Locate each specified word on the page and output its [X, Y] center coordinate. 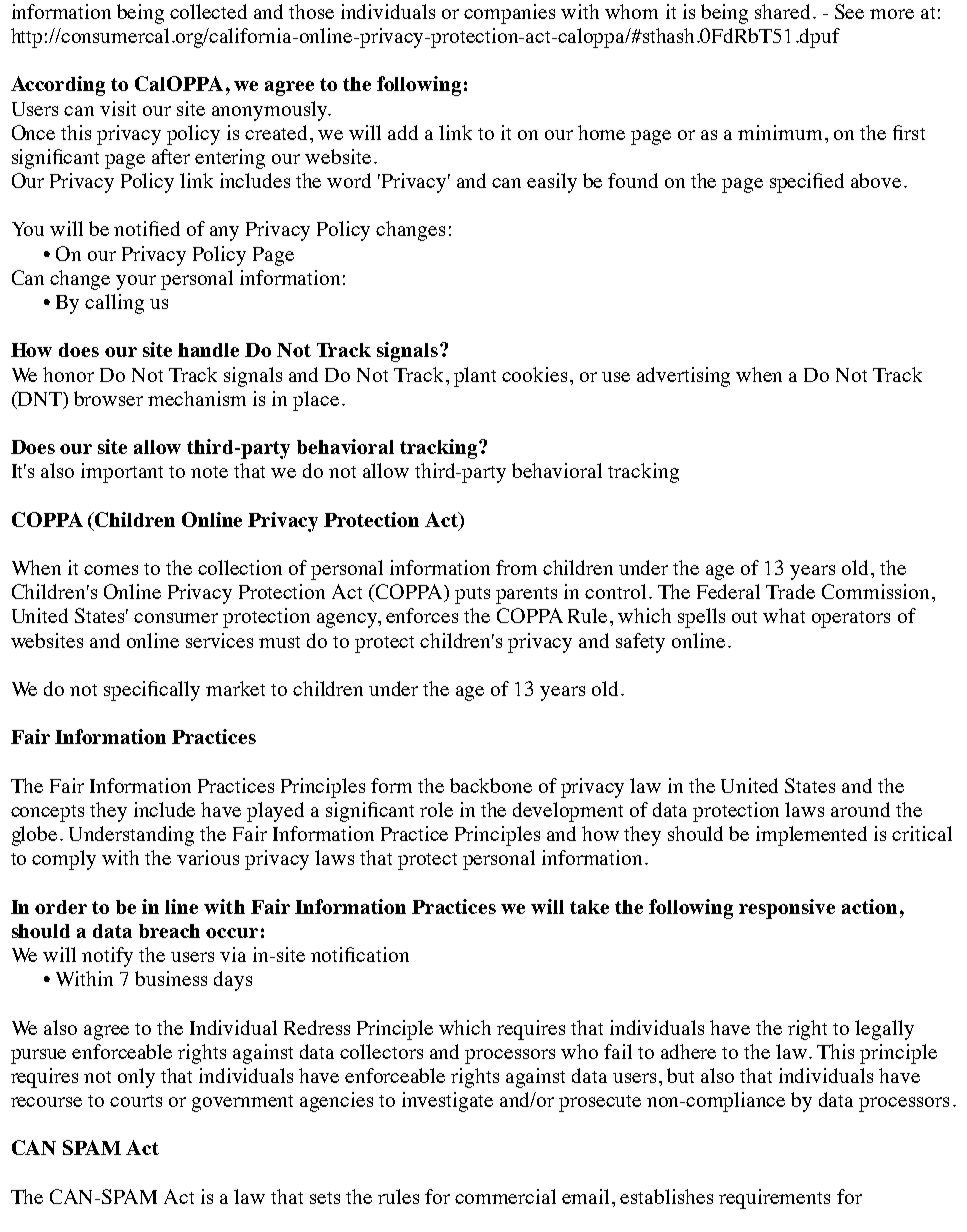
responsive [787, 909]
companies [509, 14]
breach [169, 931]
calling [114, 304]
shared [782, 11]
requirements [774, 1199]
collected [208, 11]
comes [111, 570]
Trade [790, 591]
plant [475, 377]
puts [472, 595]
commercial [505, 1196]
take [589, 907]
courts [136, 1101]
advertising [683, 377]
